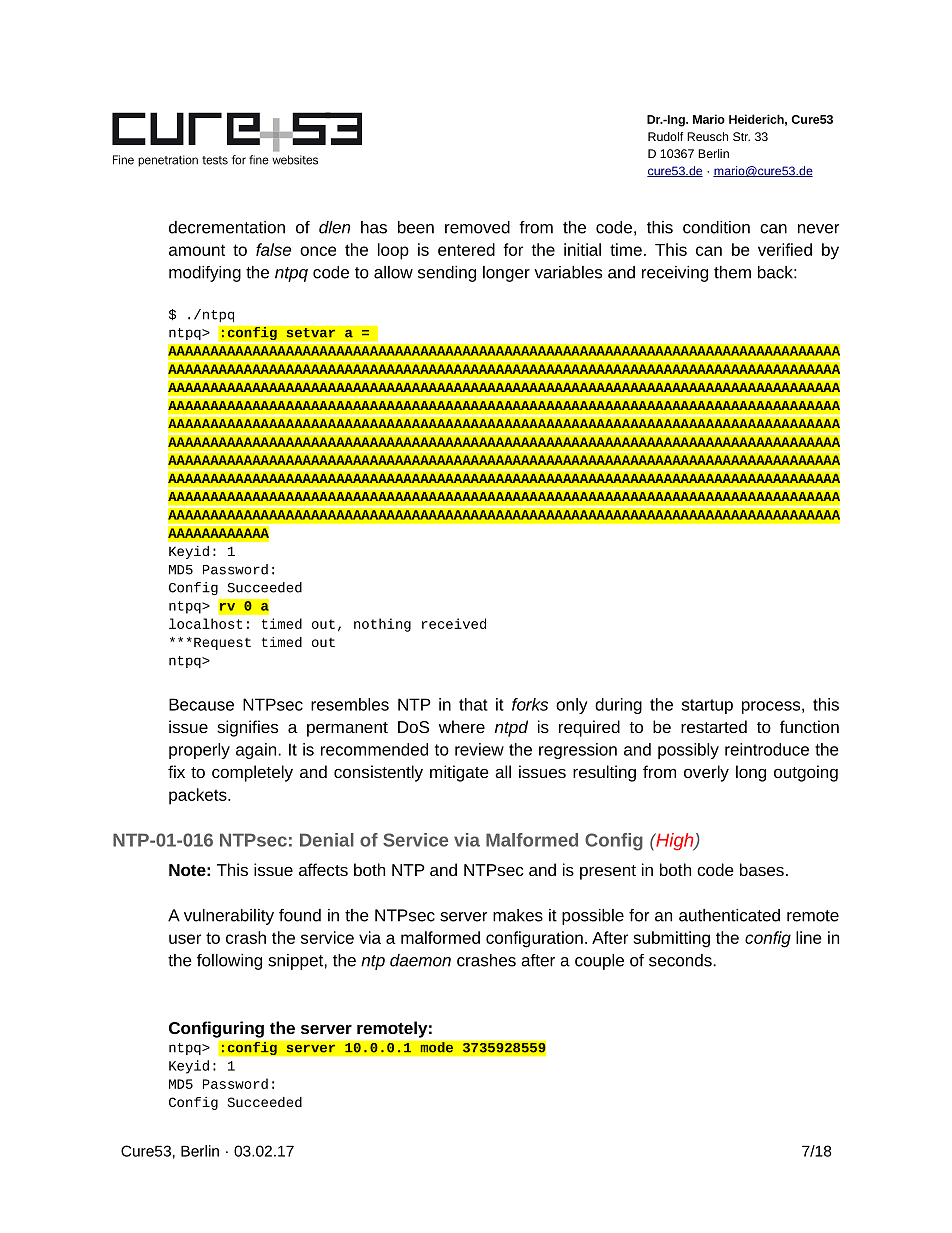  What do you see at coordinates (477, 227) in the screenshot?
I see `removed` at bounding box center [477, 227].
